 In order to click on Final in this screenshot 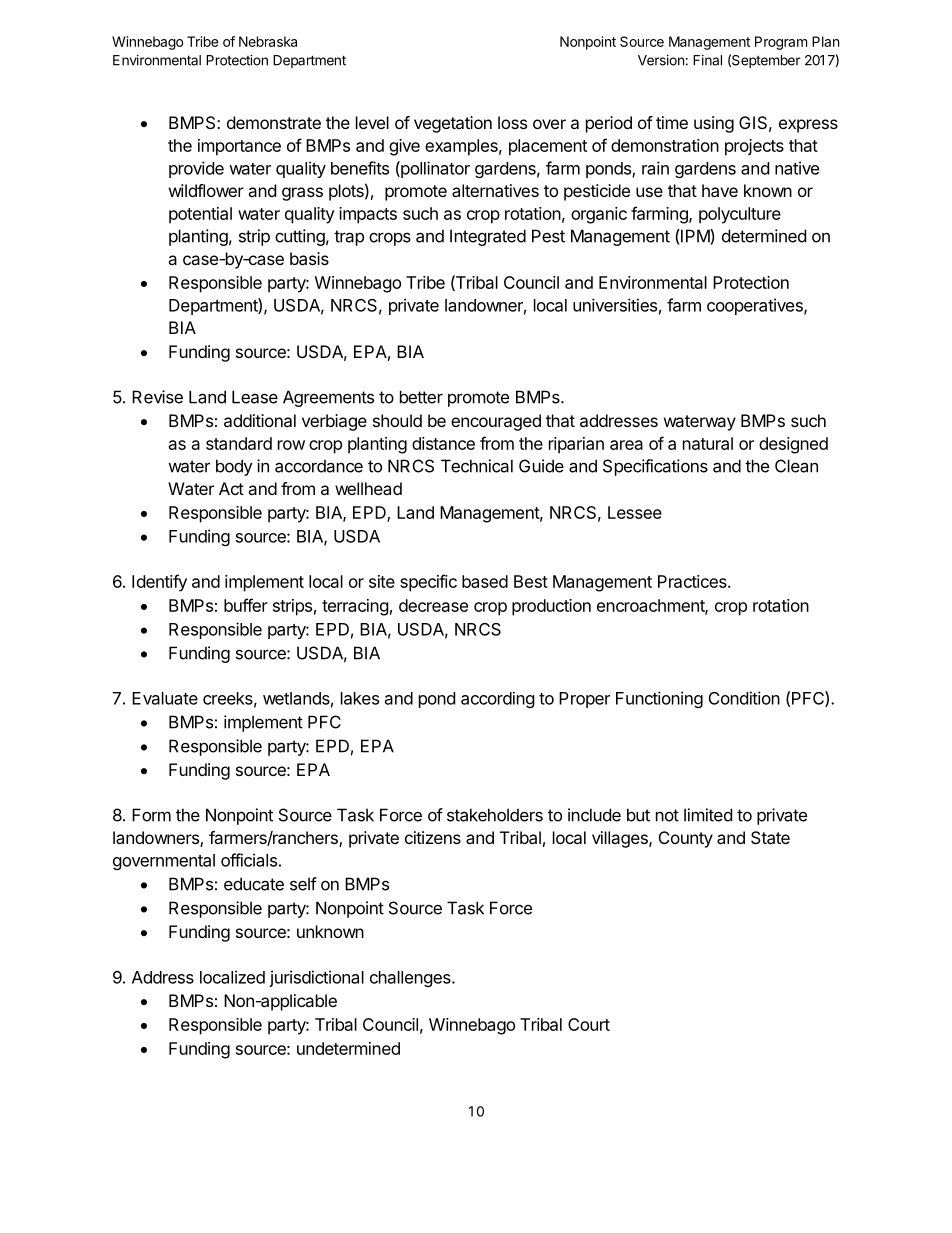, I will do `click(707, 60)`.
